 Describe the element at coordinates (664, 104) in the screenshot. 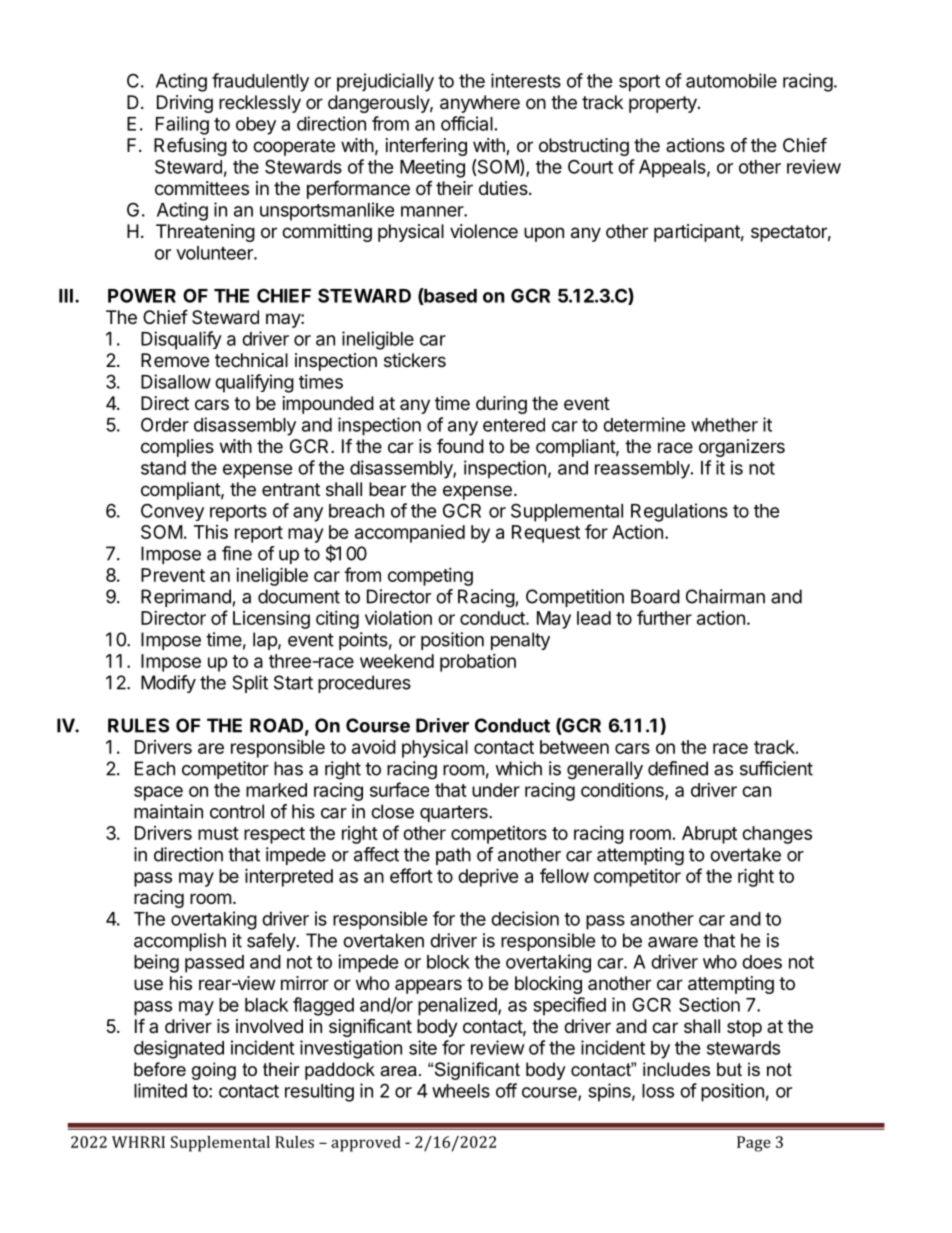

I see `property` at that location.
